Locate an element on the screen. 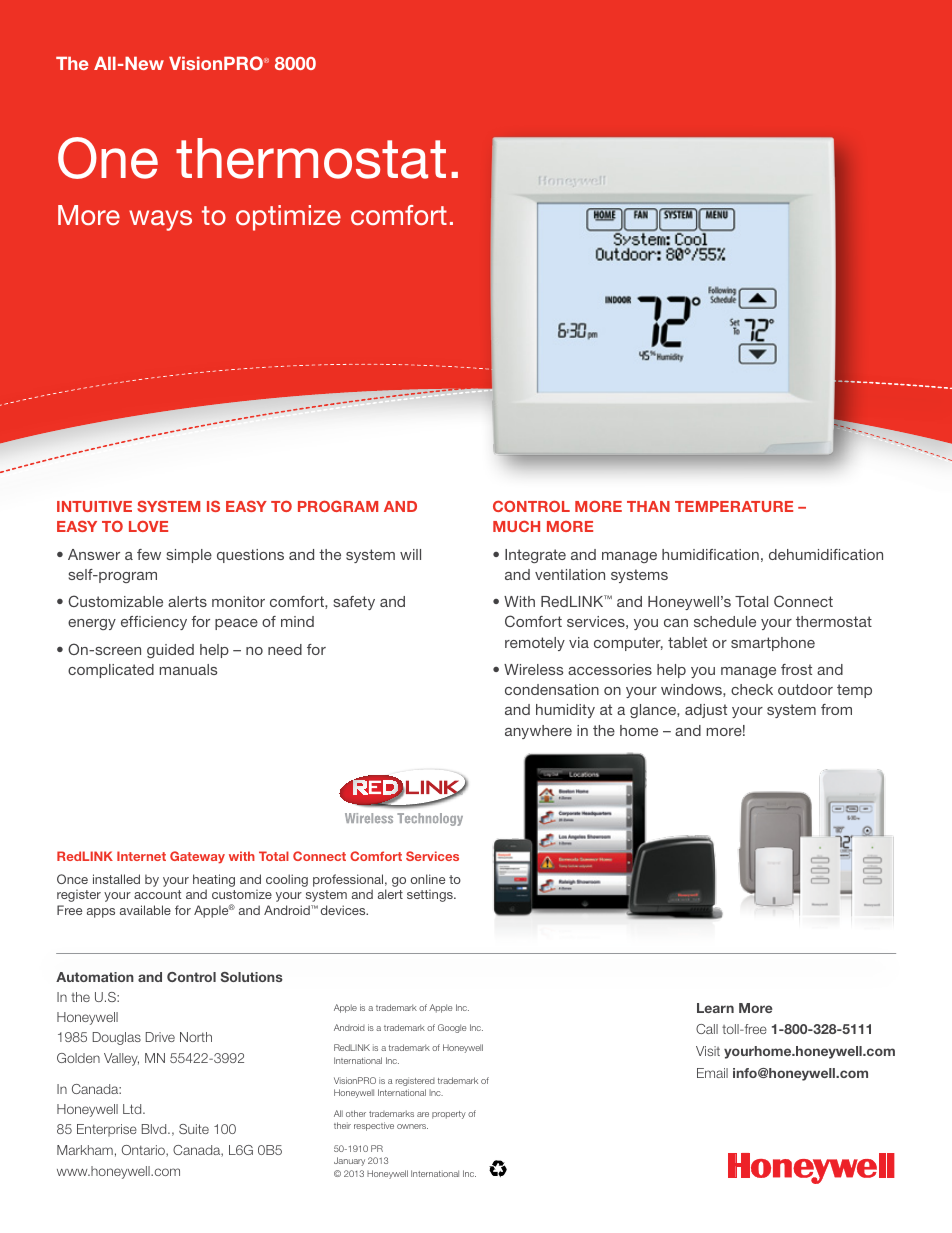  much is located at coordinates (516, 526).
